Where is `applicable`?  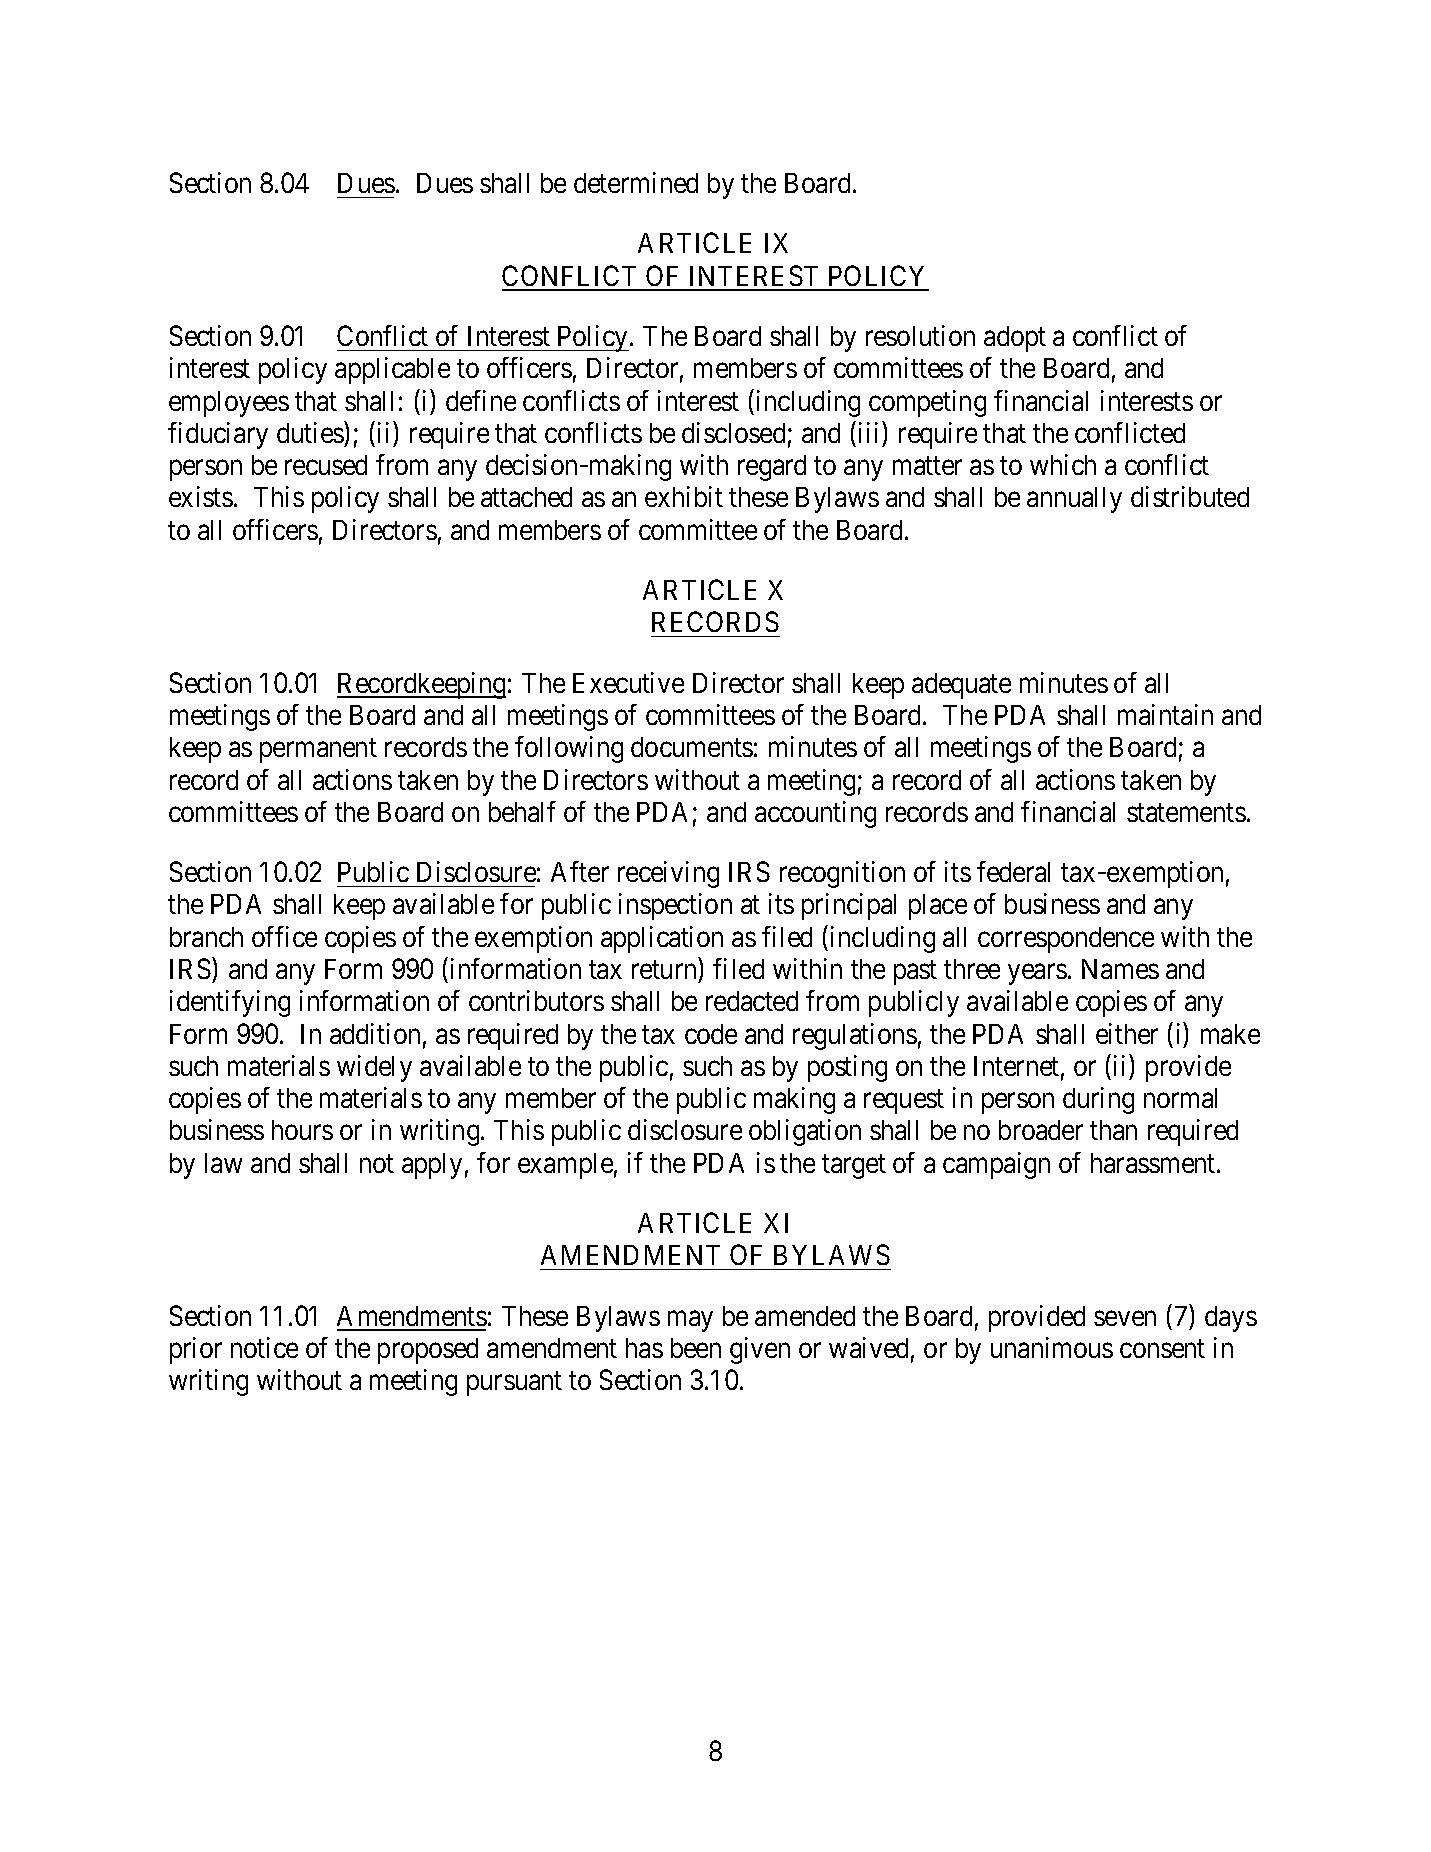 applicable is located at coordinates (392, 370).
